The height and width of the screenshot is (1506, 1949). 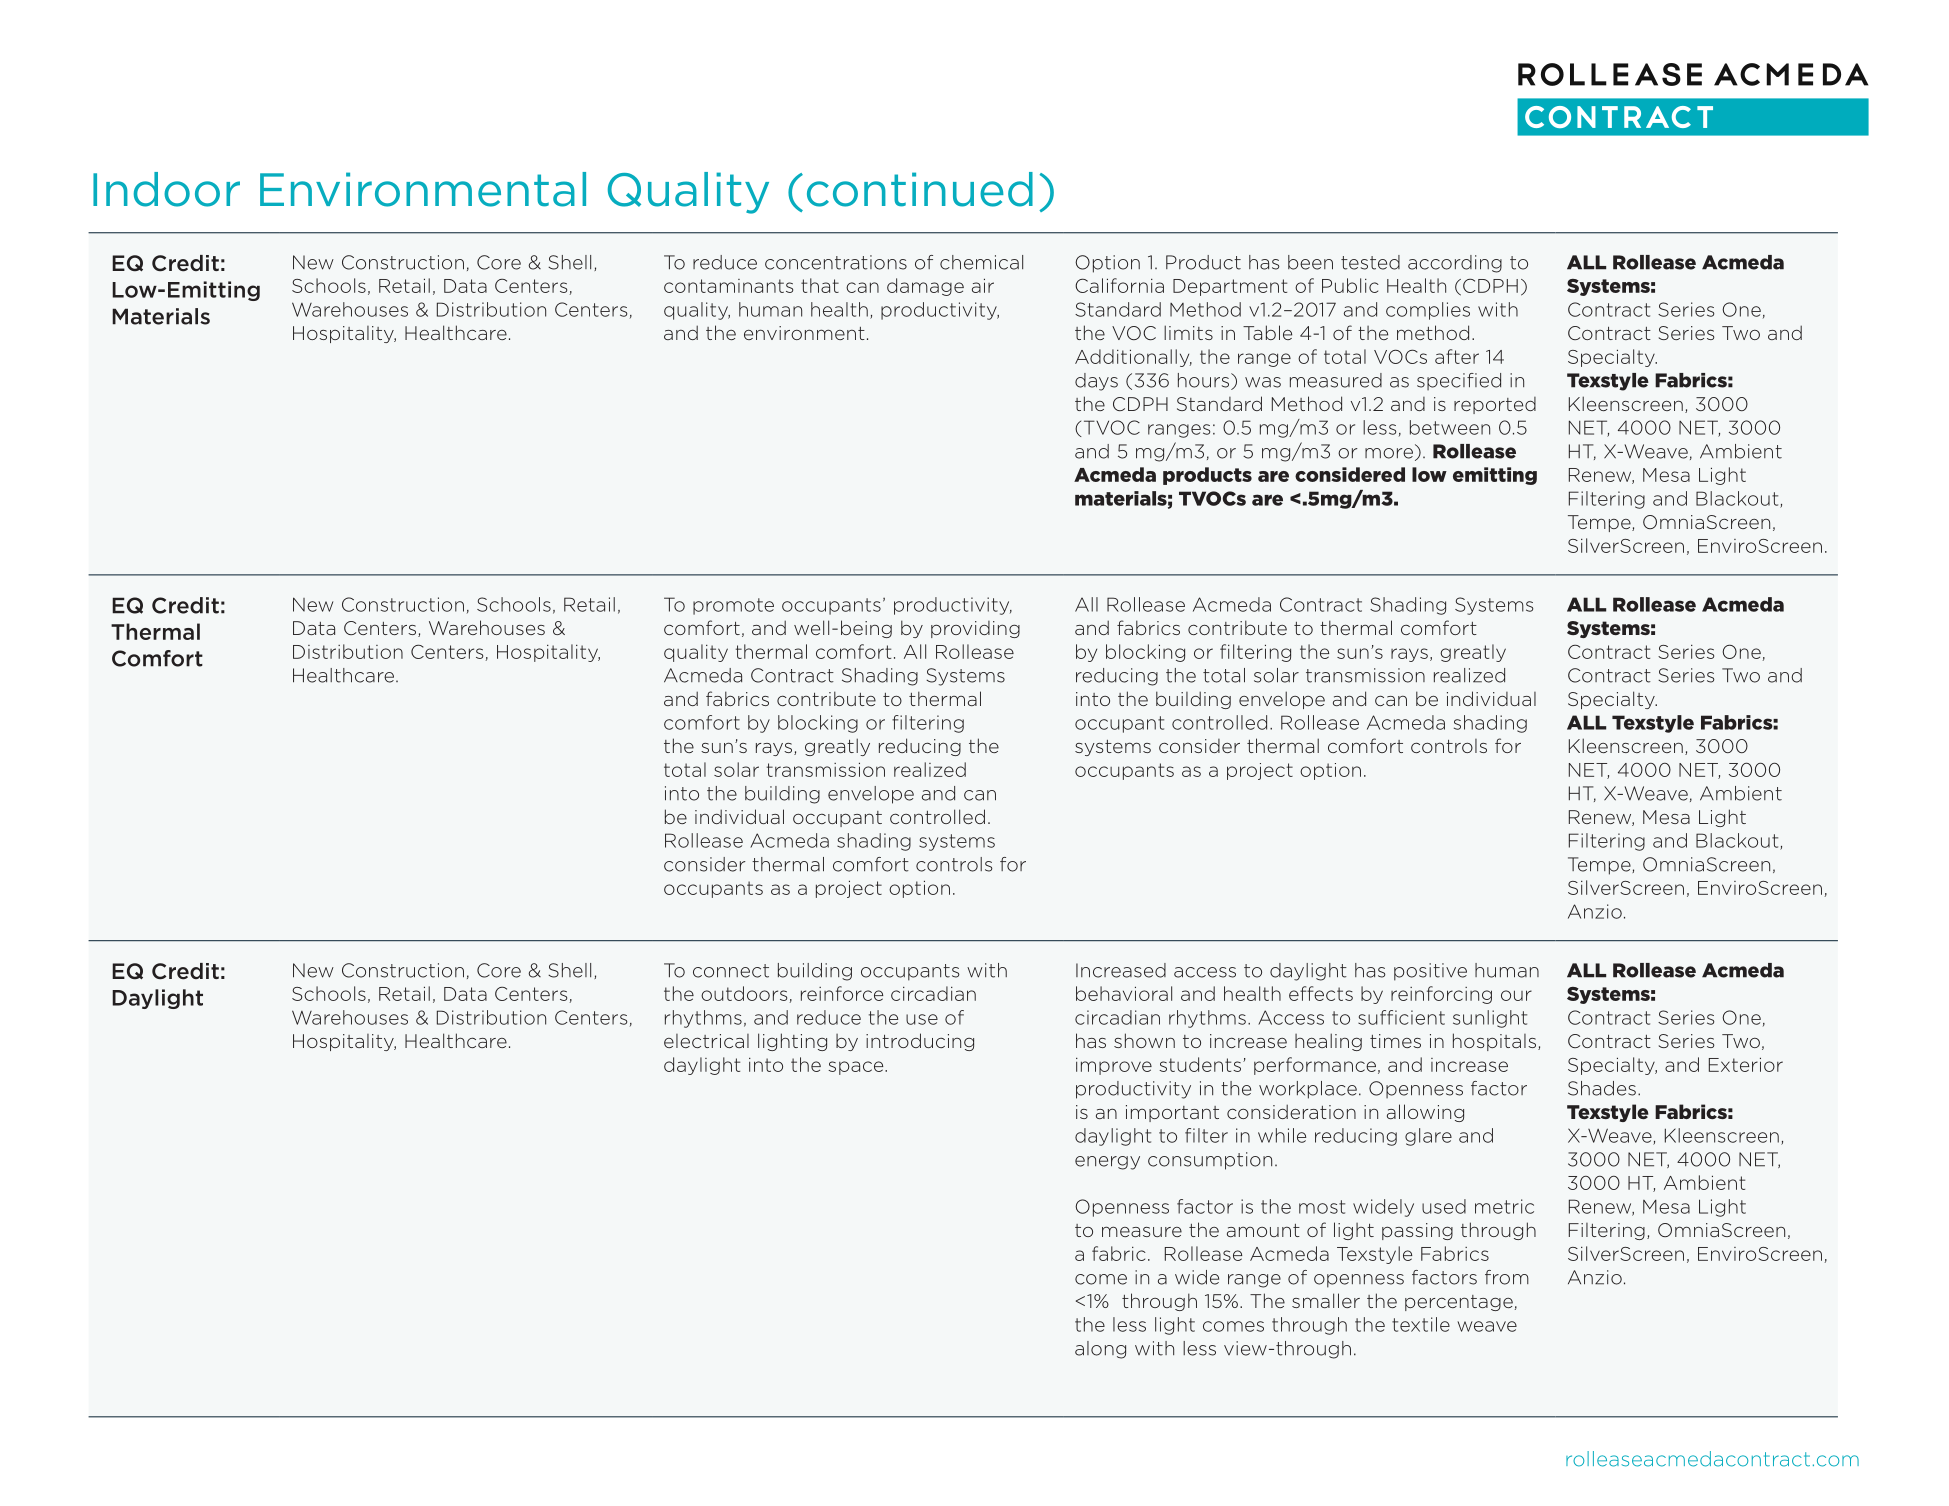 What do you see at coordinates (166, 189) in the screenshot?
I see `Indoor` at bounding box center [166, 189].
